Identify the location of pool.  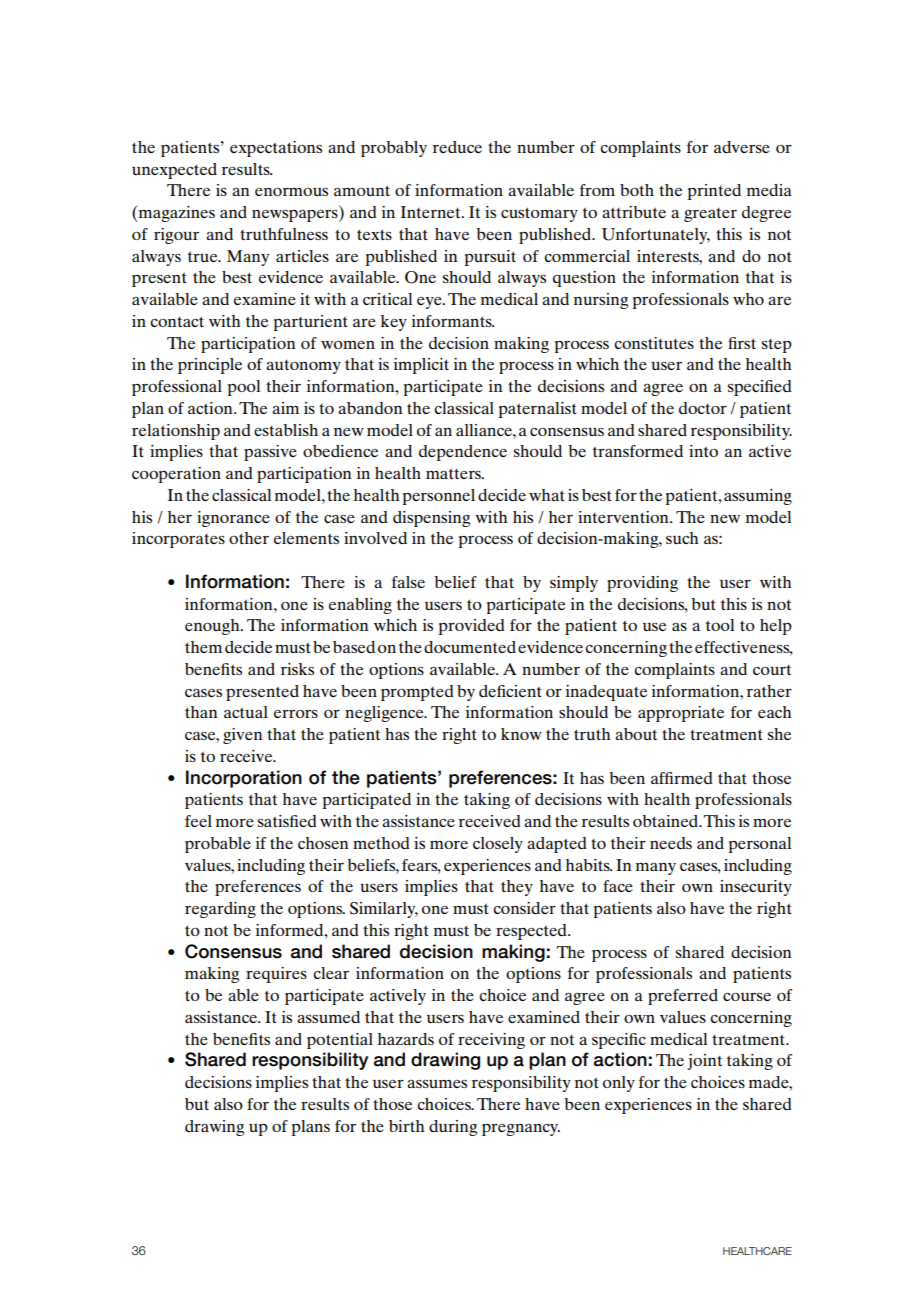
(244, 388).
